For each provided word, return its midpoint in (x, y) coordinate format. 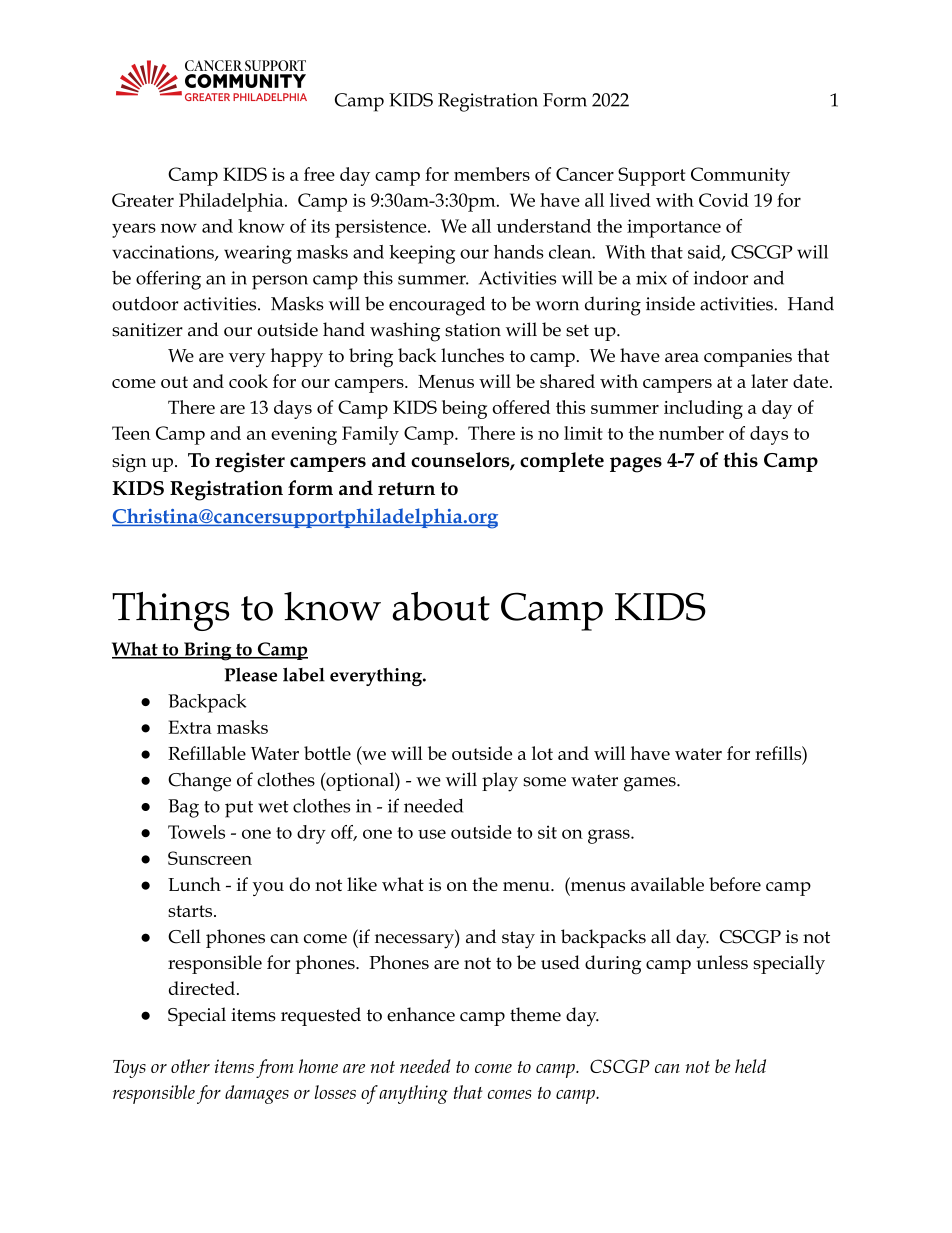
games (651, 784)
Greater (143, 200)
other (190, 1066)
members (492, 174)
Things (171, 611)
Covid (724, 200)
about (441, 606)
